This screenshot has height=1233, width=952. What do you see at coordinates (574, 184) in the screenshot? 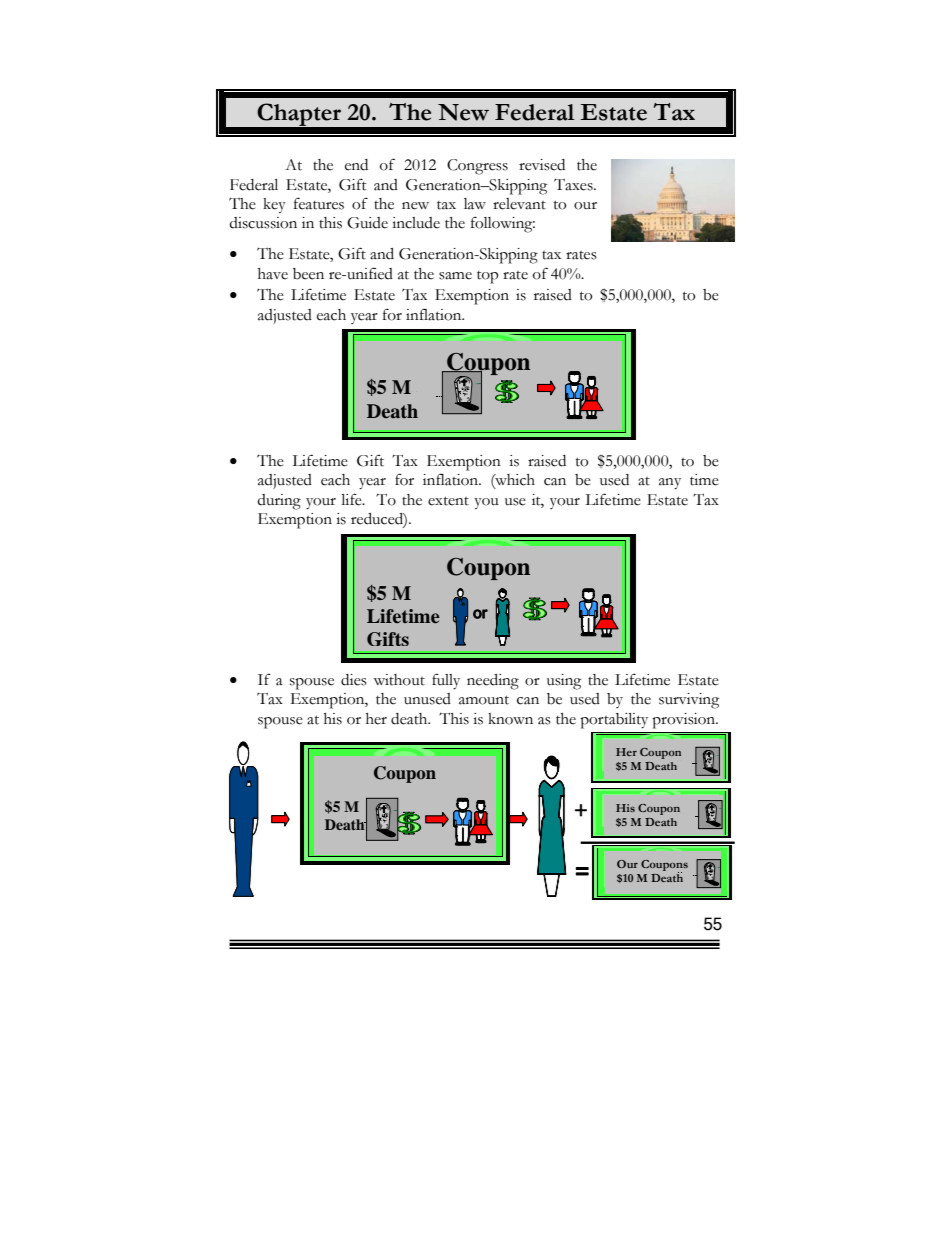
I see `Taxes` at bounding box center [574, 184].
